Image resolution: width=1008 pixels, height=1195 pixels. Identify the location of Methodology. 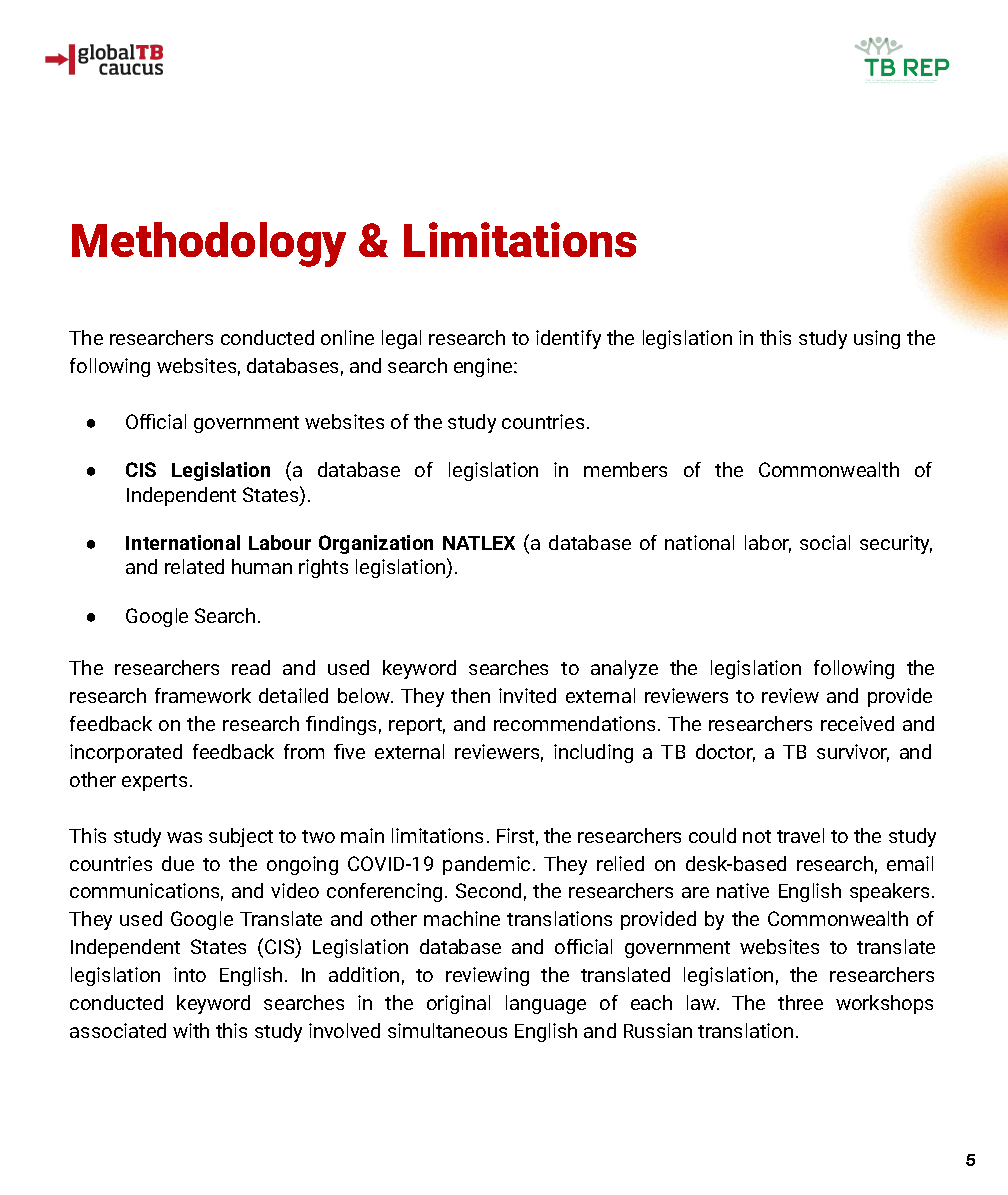
(209, 244).
